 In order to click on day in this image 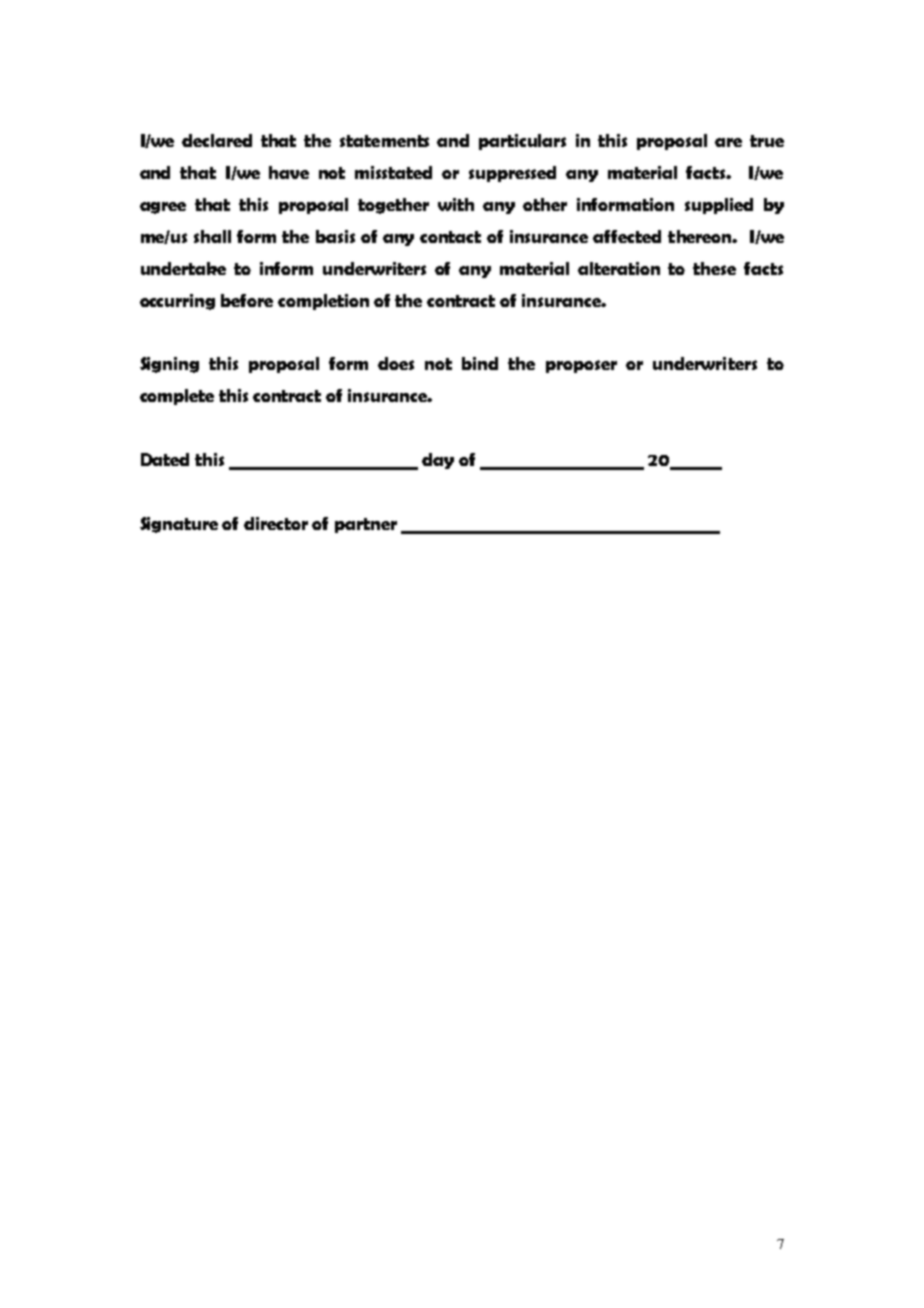, I will do `click(438, 461)`.
